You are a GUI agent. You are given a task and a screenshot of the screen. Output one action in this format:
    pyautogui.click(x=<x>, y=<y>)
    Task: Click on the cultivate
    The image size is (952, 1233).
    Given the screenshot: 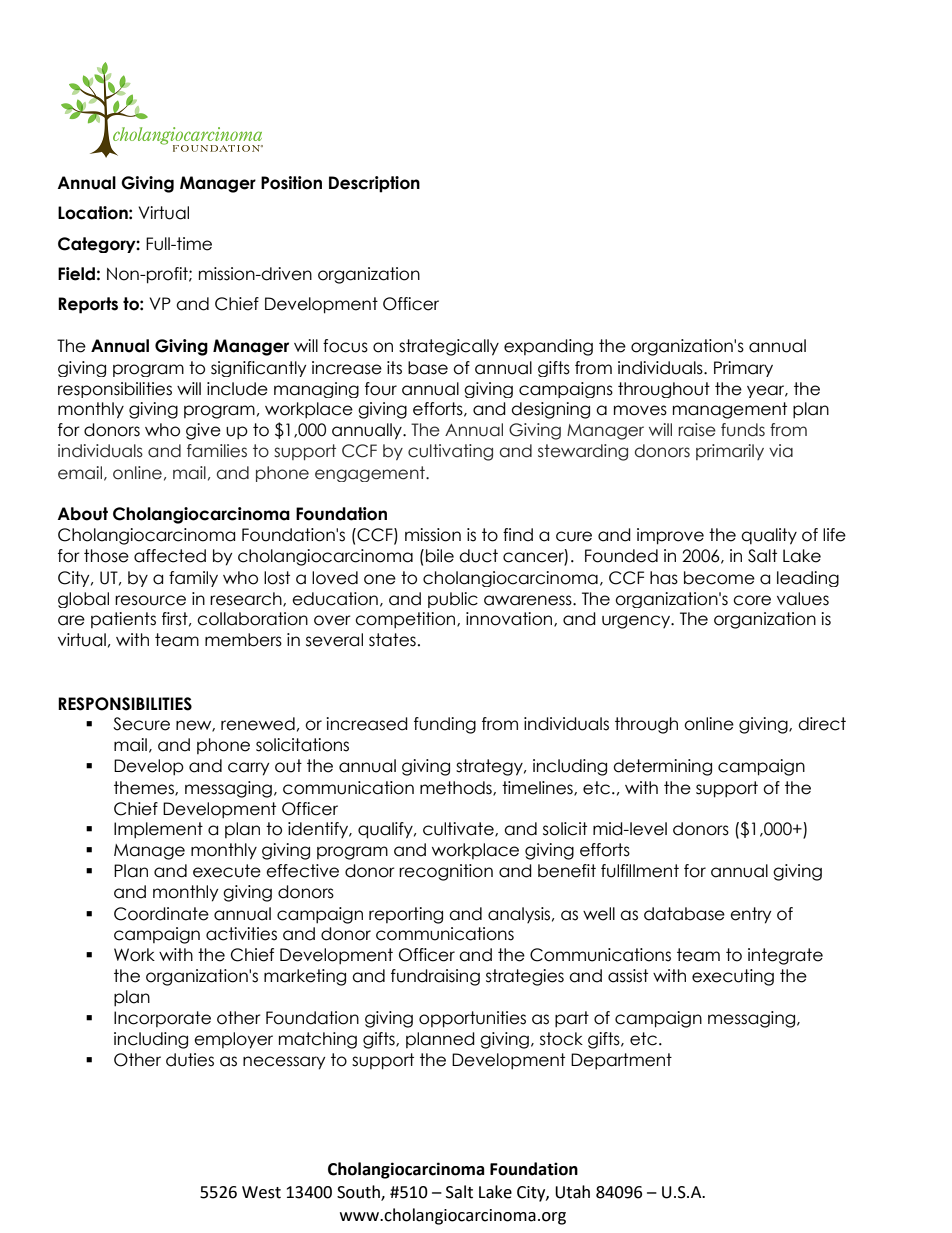 What is the action you would take?
    pyautogui.click(x=459, y=829)
